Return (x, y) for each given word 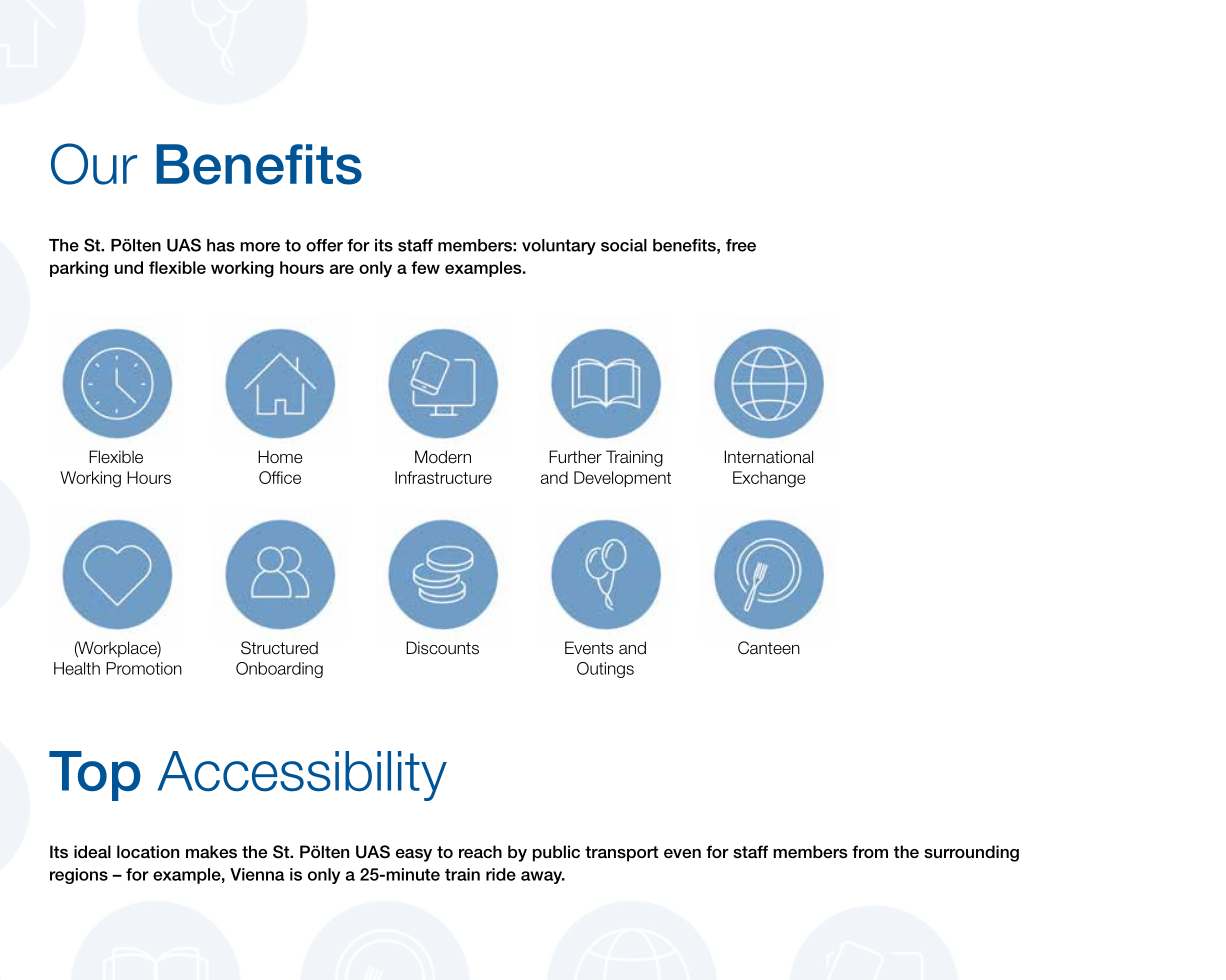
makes (211, 852)
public (556, 853)
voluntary (559, 247)
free (741, 245)
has (221, 245)
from (870, 851)
